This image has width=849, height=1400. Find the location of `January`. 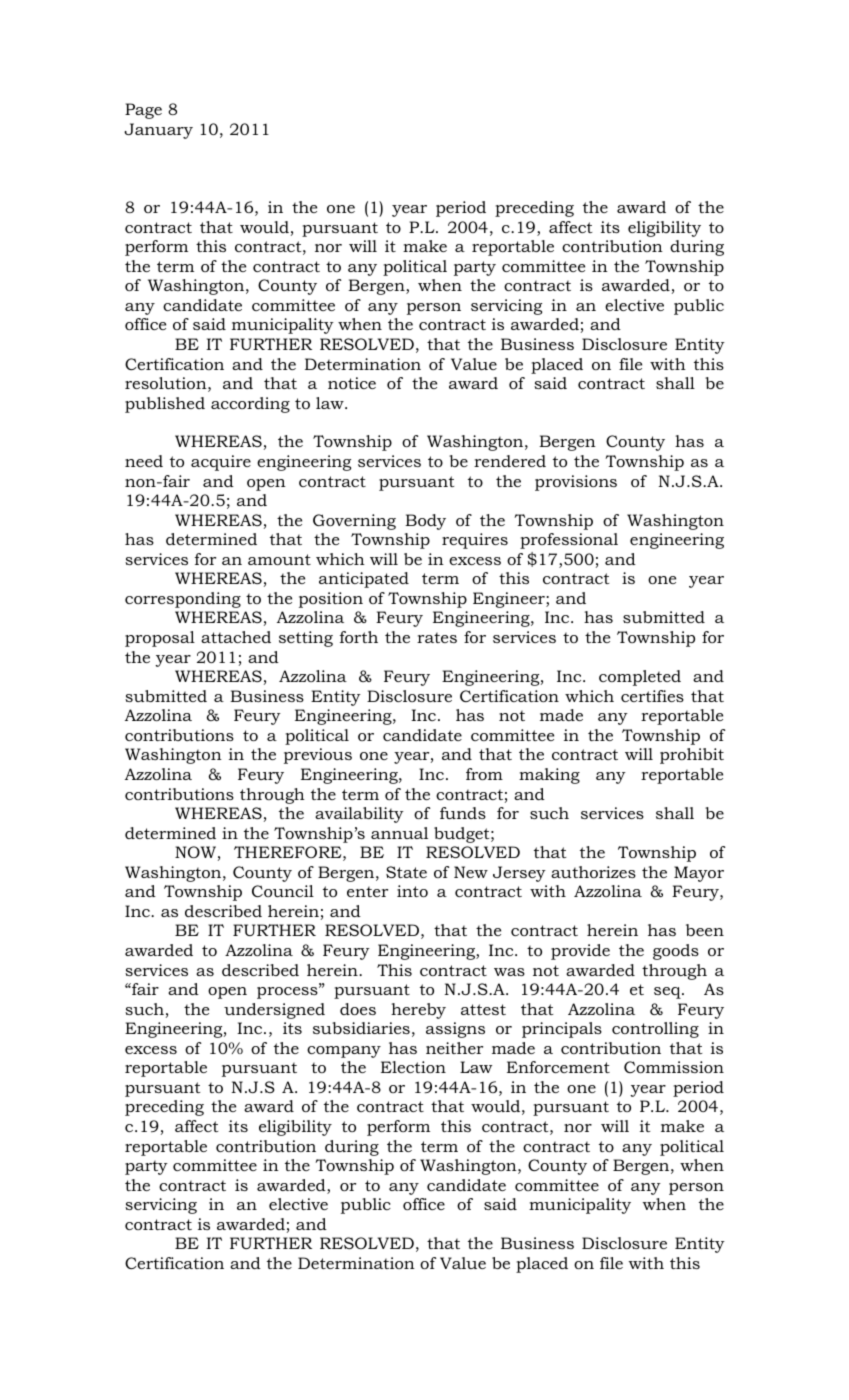

January is located at coordinates (158, 131).
